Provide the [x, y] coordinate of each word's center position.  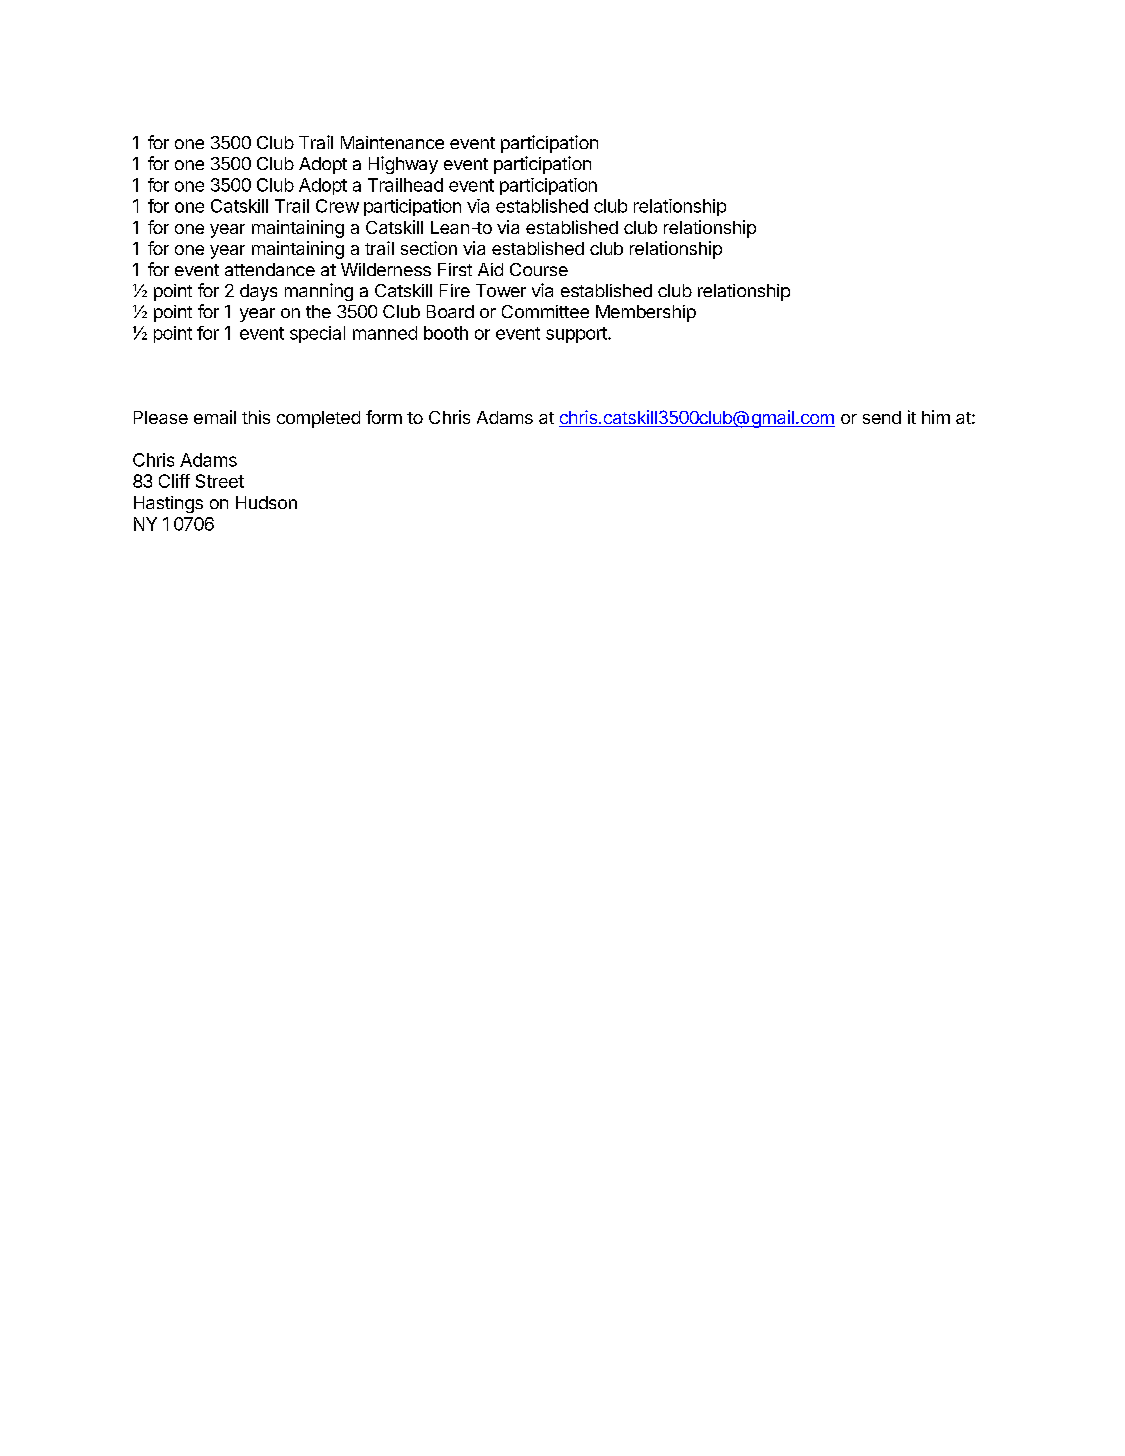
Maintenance [392, 142]
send [882, 417]
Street [220, 481]
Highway [403, 165]
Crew [337, 206]
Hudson [266, 502]
